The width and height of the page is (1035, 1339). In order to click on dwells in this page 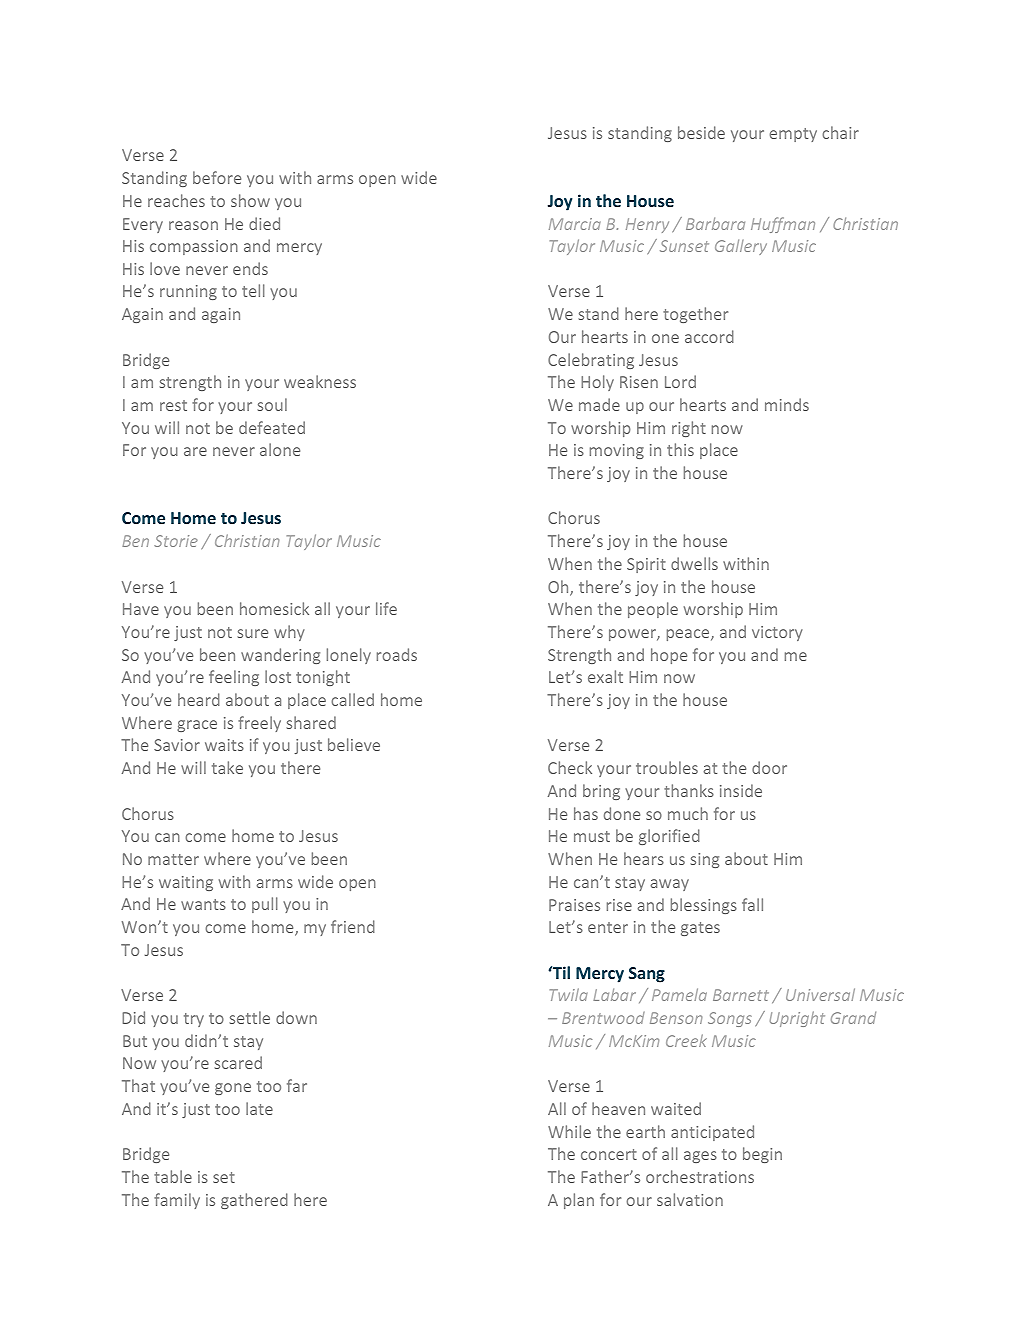, I will do `click(694, 563)`.
